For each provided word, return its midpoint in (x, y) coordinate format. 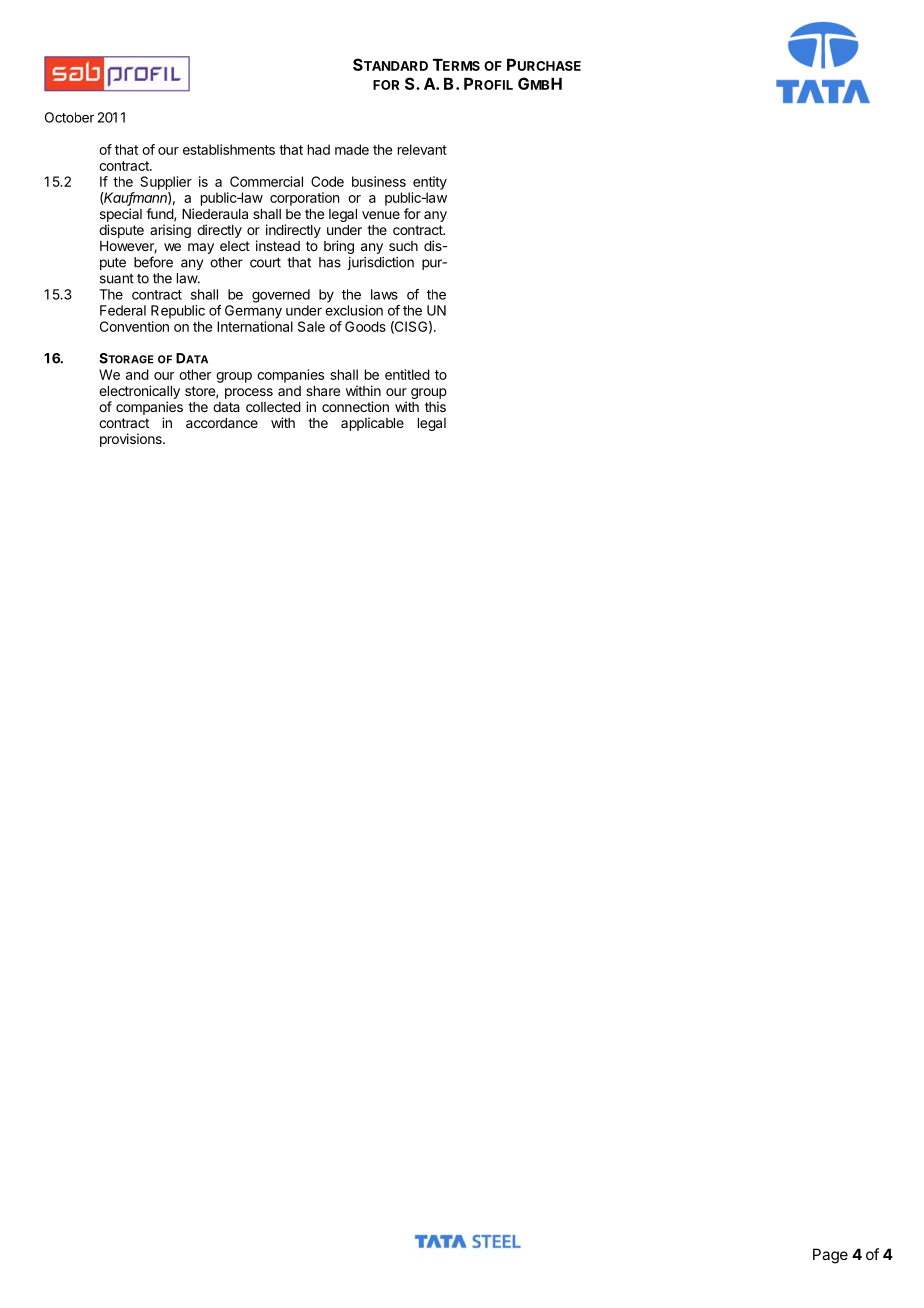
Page (830, 1256)
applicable (372, 424)
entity (430, 183)
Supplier (166, 183)
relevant (422, 149)
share (323, 391)
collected (273, 407)
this (435, 406)
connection (355, 406)
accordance (222, 423)
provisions (132, 440)
